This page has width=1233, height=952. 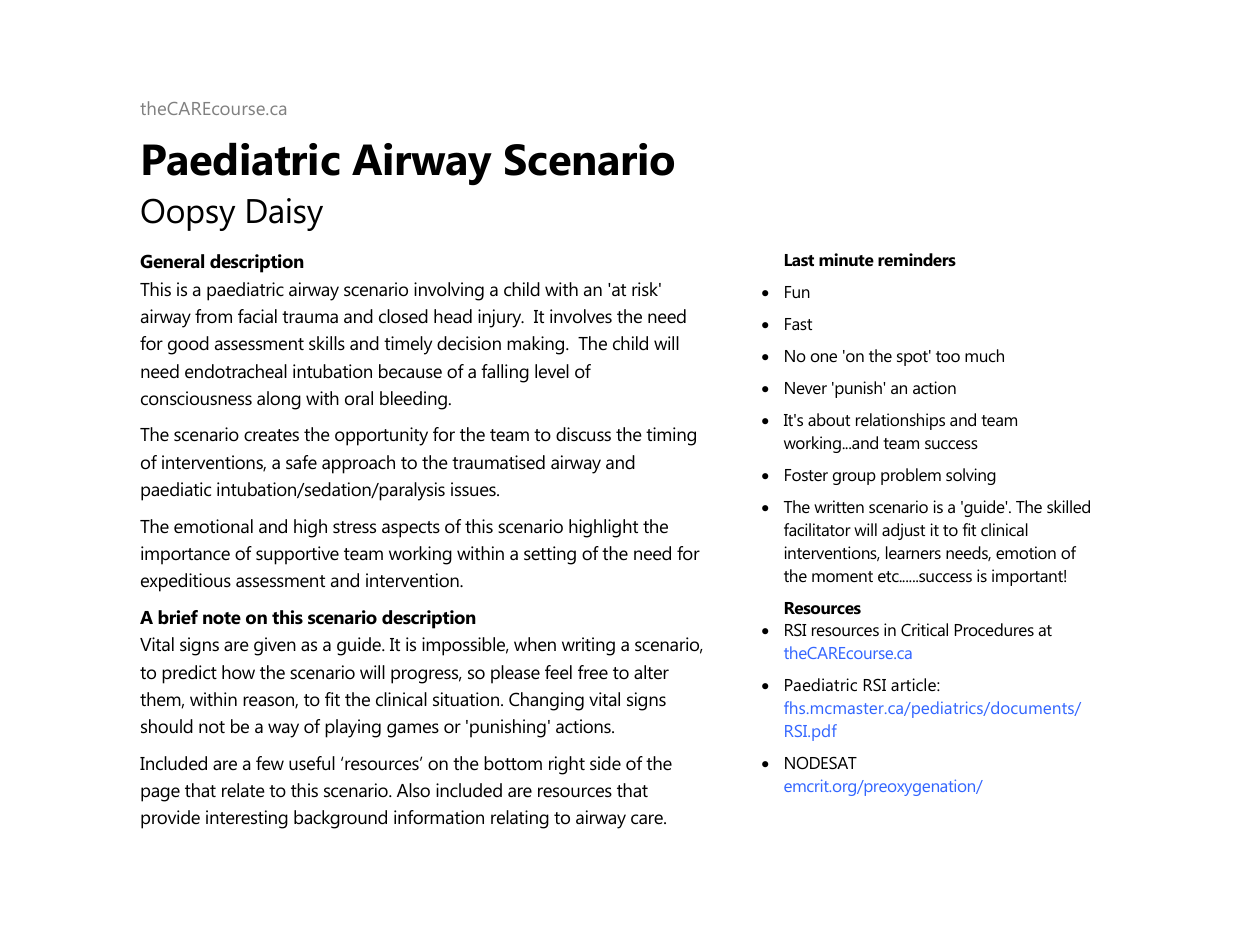 What do you see at coordinates (593, 672) in the page?
I see `free` at bounding box center [593, 672].
